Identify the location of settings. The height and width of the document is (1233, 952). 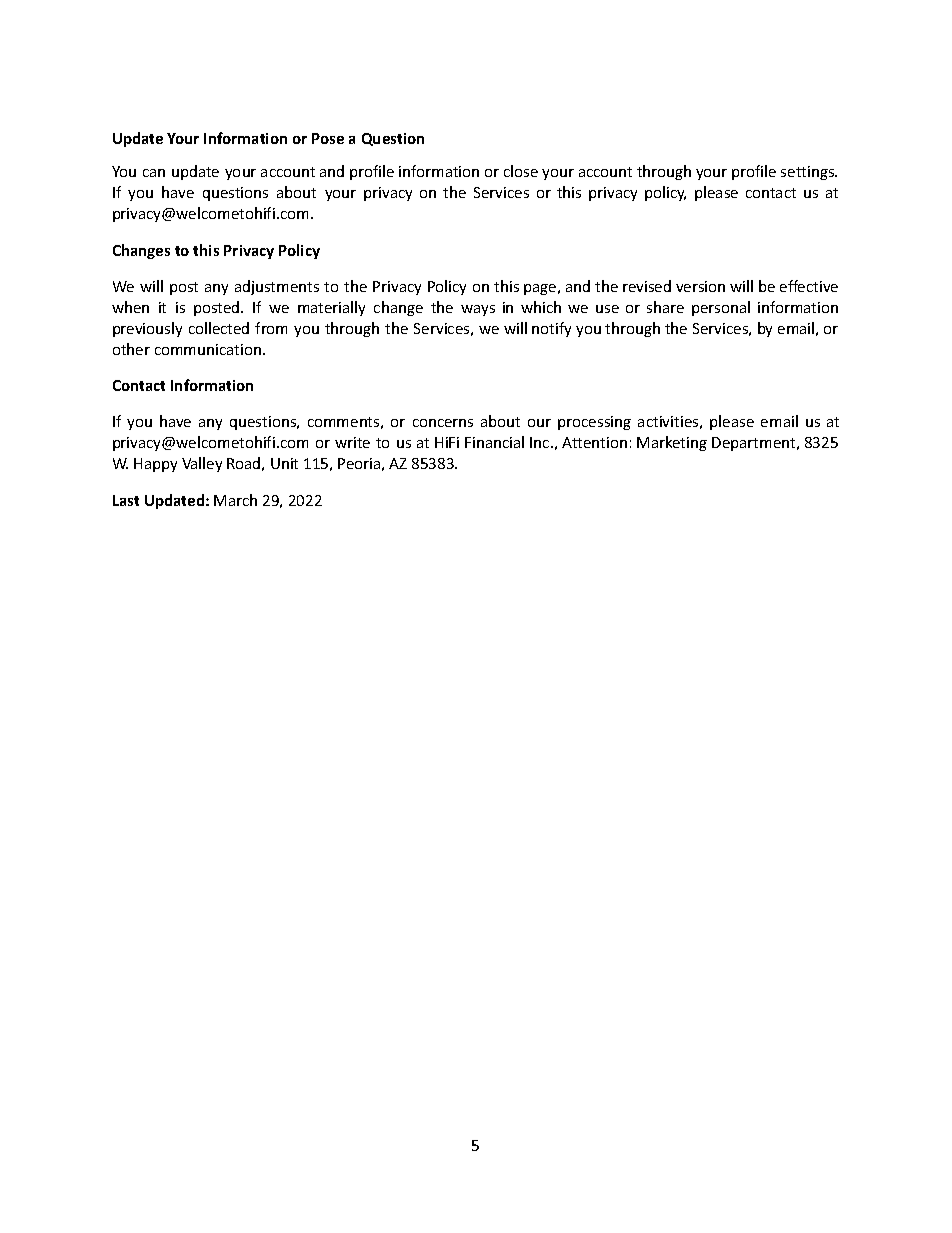
(809, 173).
